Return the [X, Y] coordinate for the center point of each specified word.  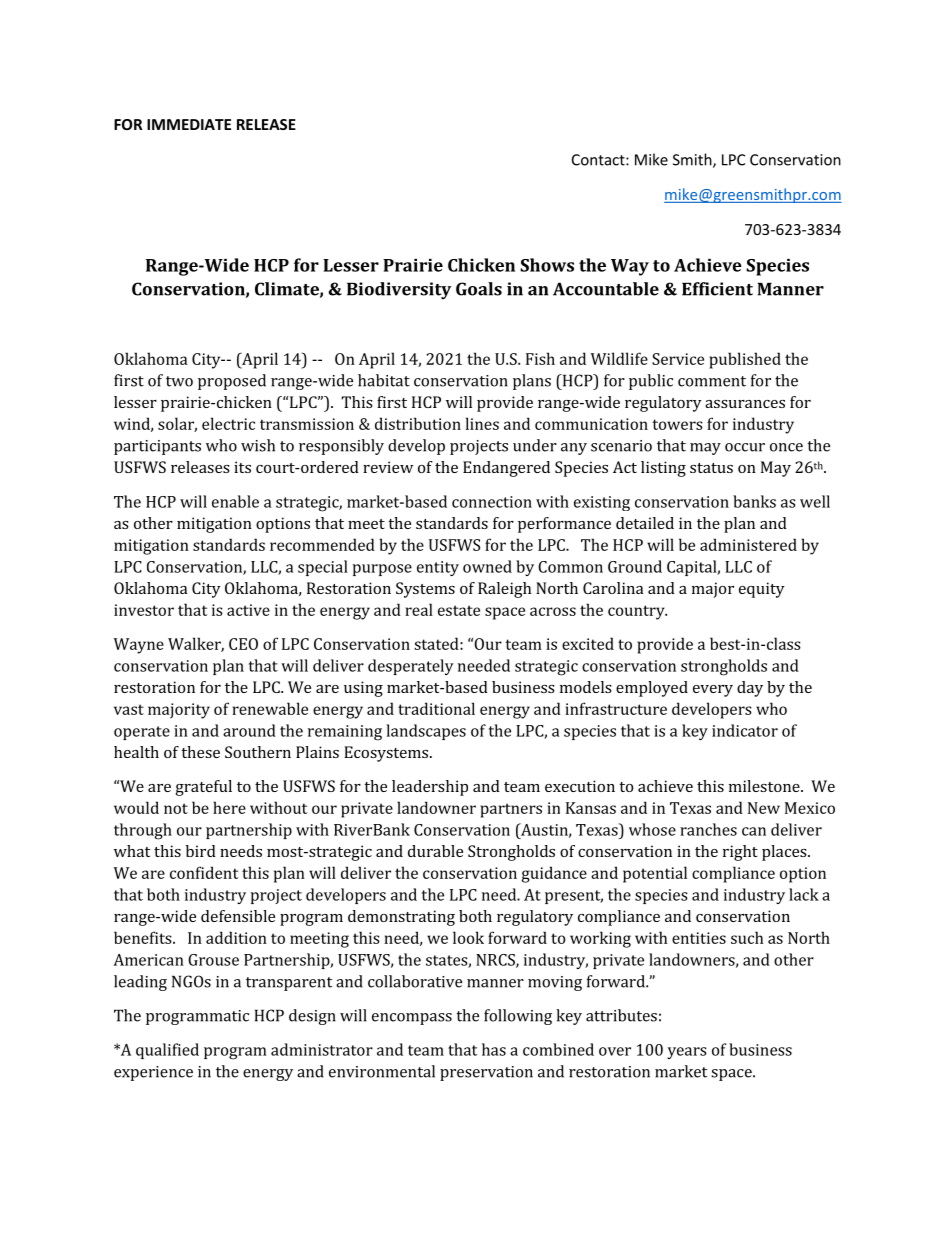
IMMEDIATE [189, 124]
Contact [599, 160]
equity [762, 590]
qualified [167, 1051]
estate [459, 610]
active [248, 610]
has [494, 1049]
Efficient [717, 289]
